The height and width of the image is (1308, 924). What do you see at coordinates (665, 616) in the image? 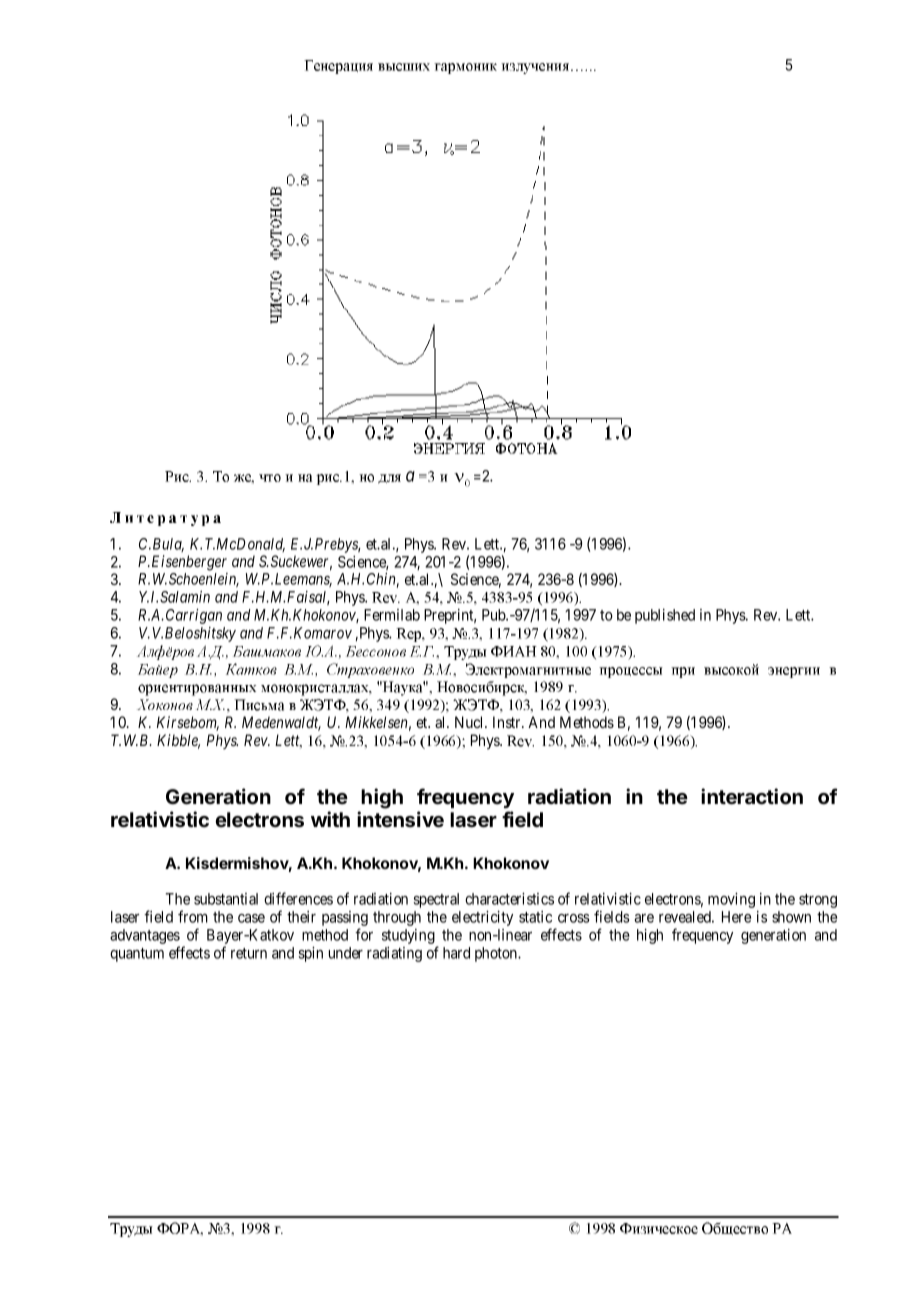
I see `published` at bounding box center [665, 616].
